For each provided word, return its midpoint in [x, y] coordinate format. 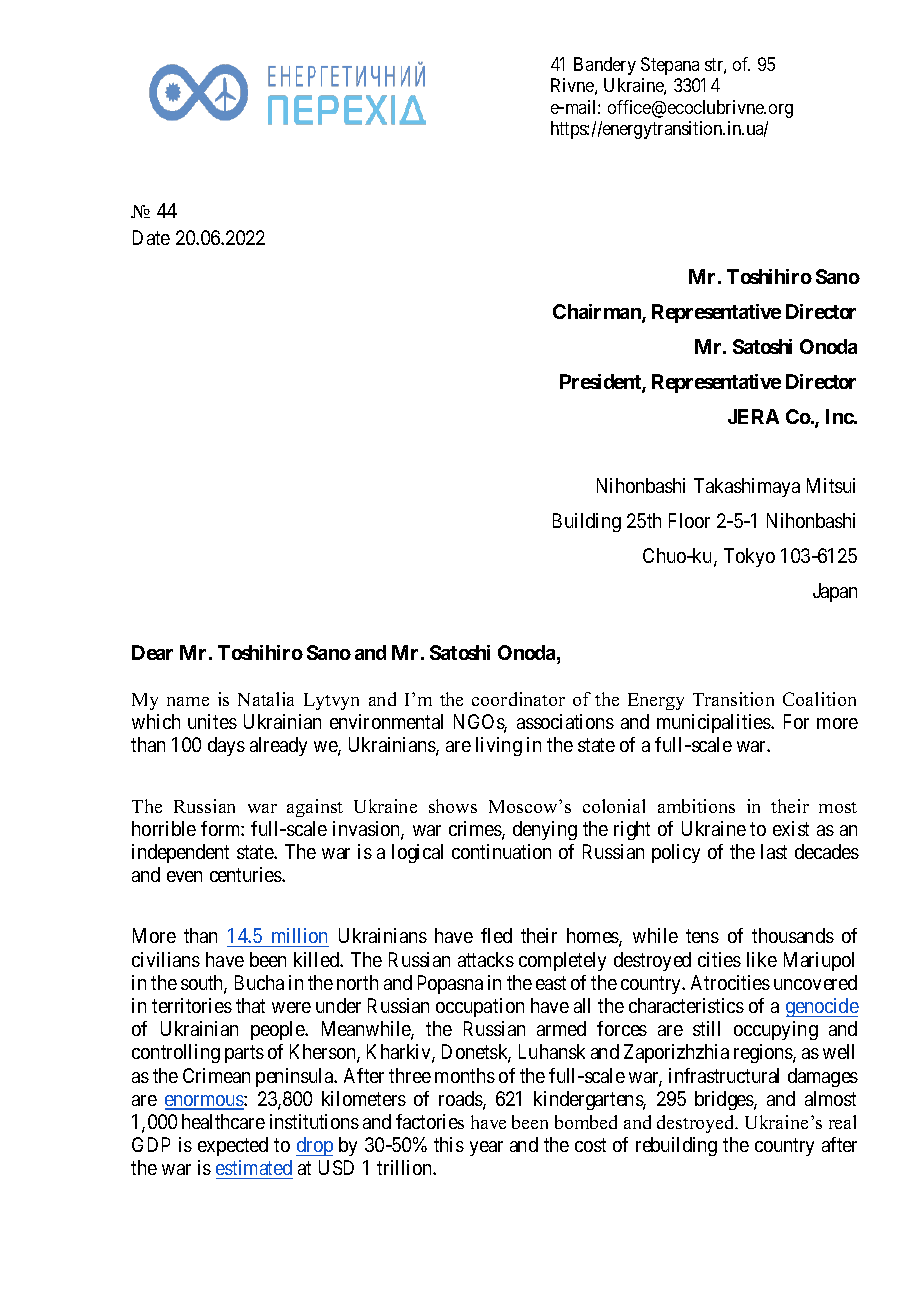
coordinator [518, 699]
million [299, 935]
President [601, 383]
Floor [689, 520]
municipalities [714, 723]
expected [233, 1146]
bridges [725, 1100]
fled [496, 935]
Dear [152, 652]
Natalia [266, 699]
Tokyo [749, 557]
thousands [793, 935]
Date [151, 237]
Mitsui [831, 485]
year [486, 1148]
